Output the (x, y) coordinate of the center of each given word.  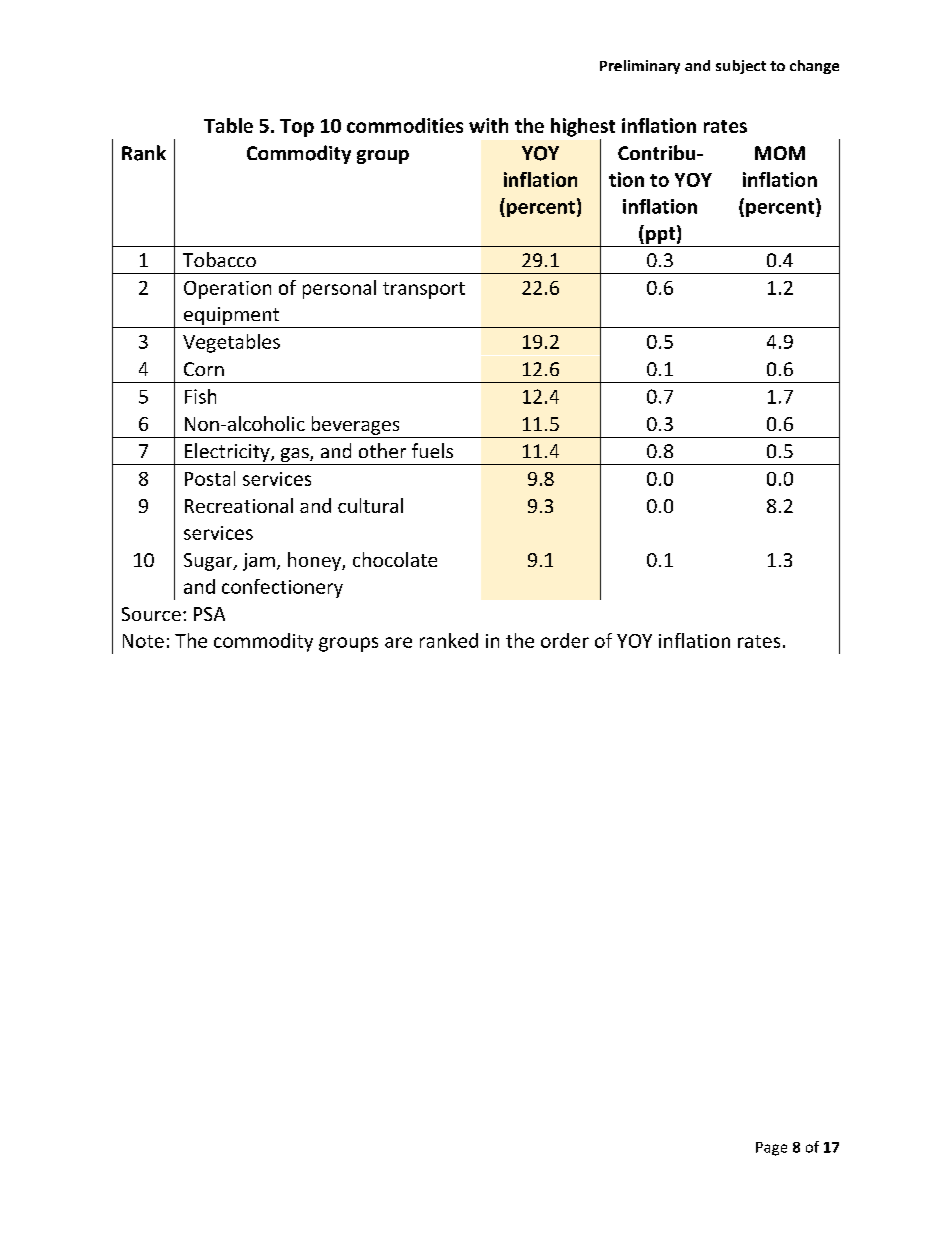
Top (297, 128)
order (565, 640)
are (398, 642)
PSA (209, 614)
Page (771, 1149)
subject (741, 67)
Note (143, 641)
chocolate (395, 559)
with (488, 125)
